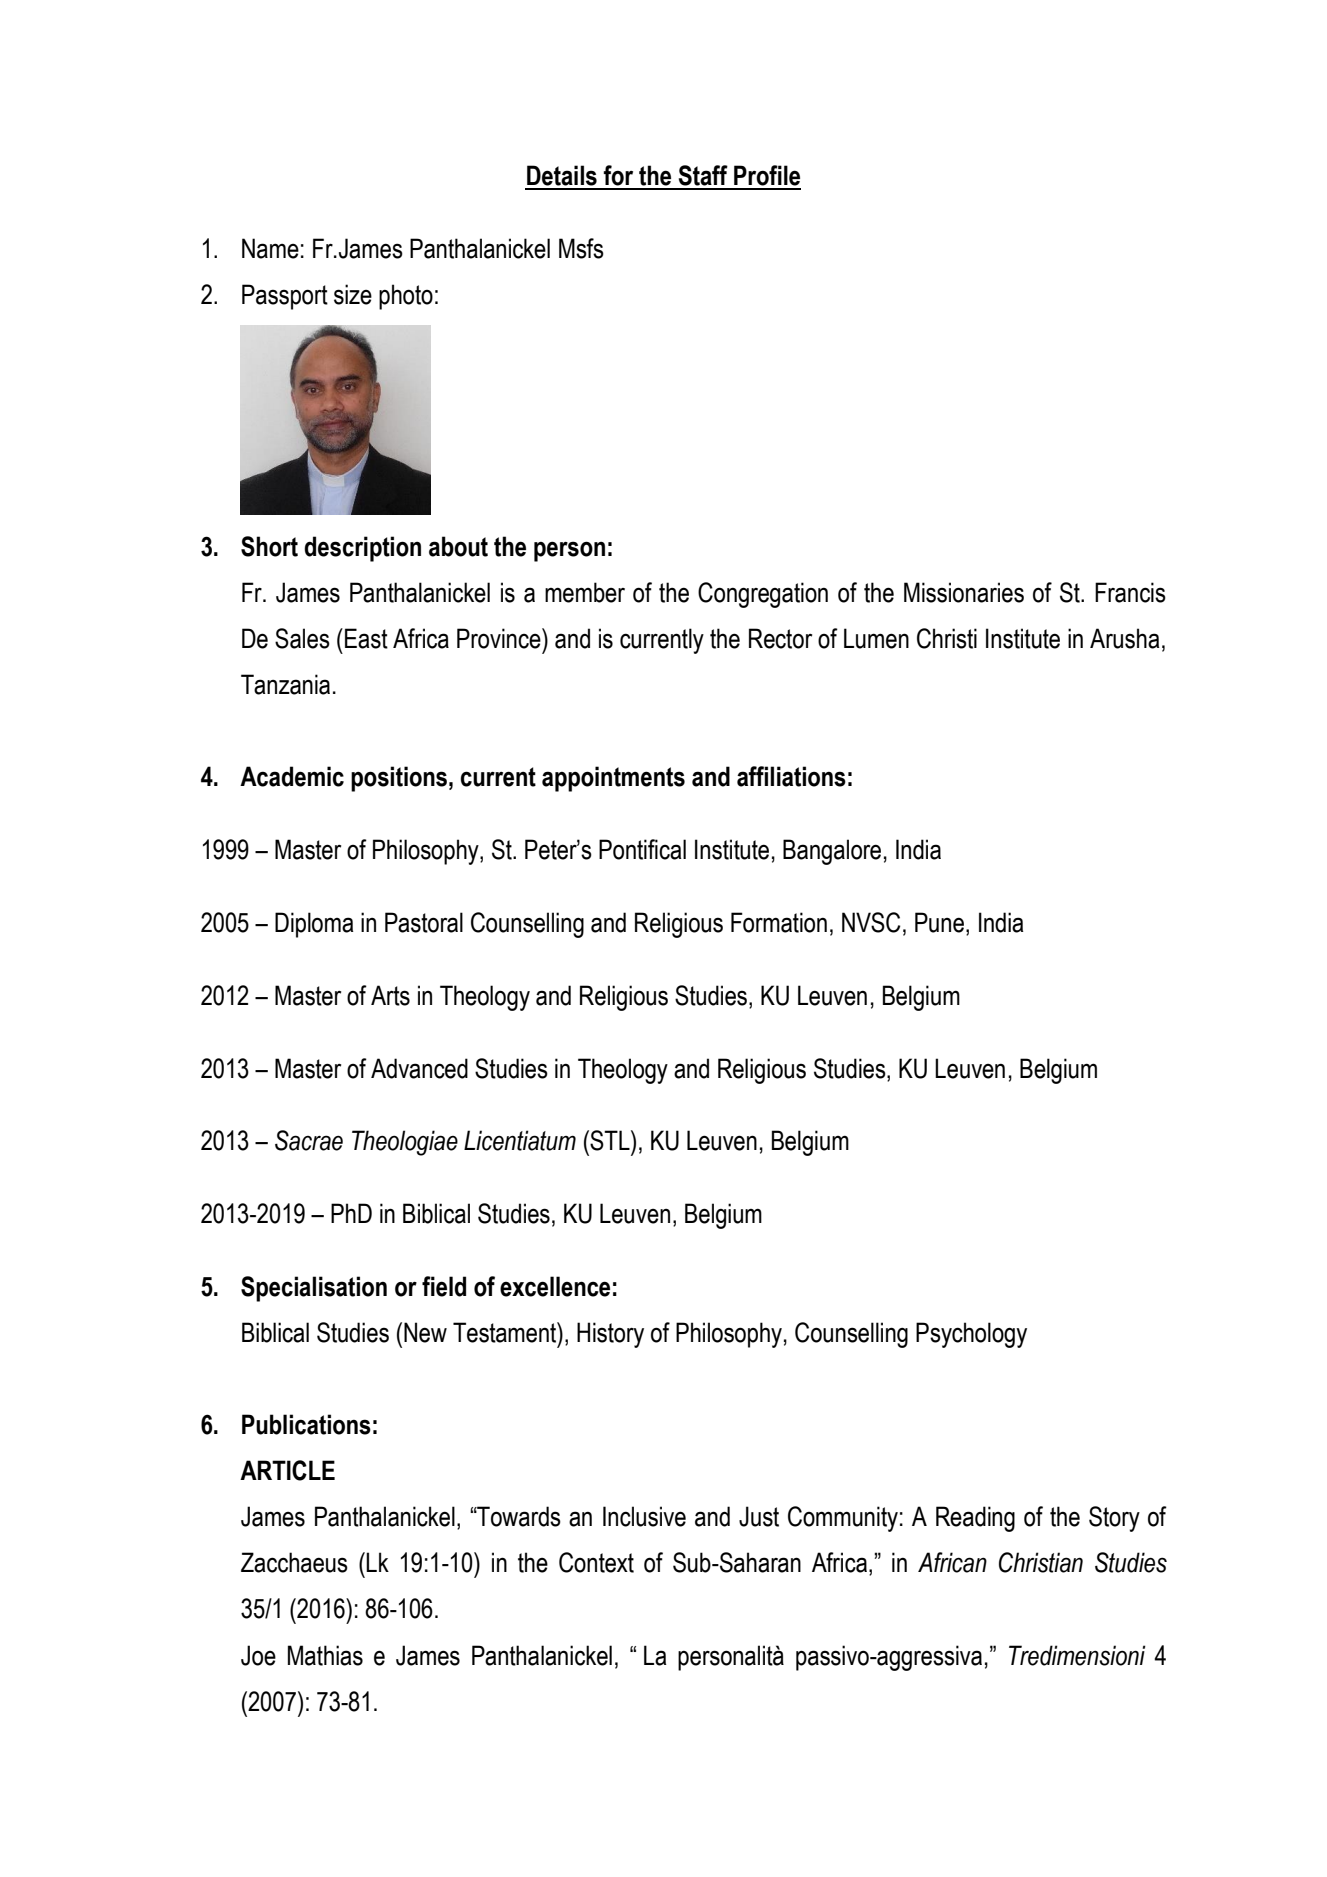  Describe the element at coordinates (779, 922) in the page. I see `Formation` at that location.
